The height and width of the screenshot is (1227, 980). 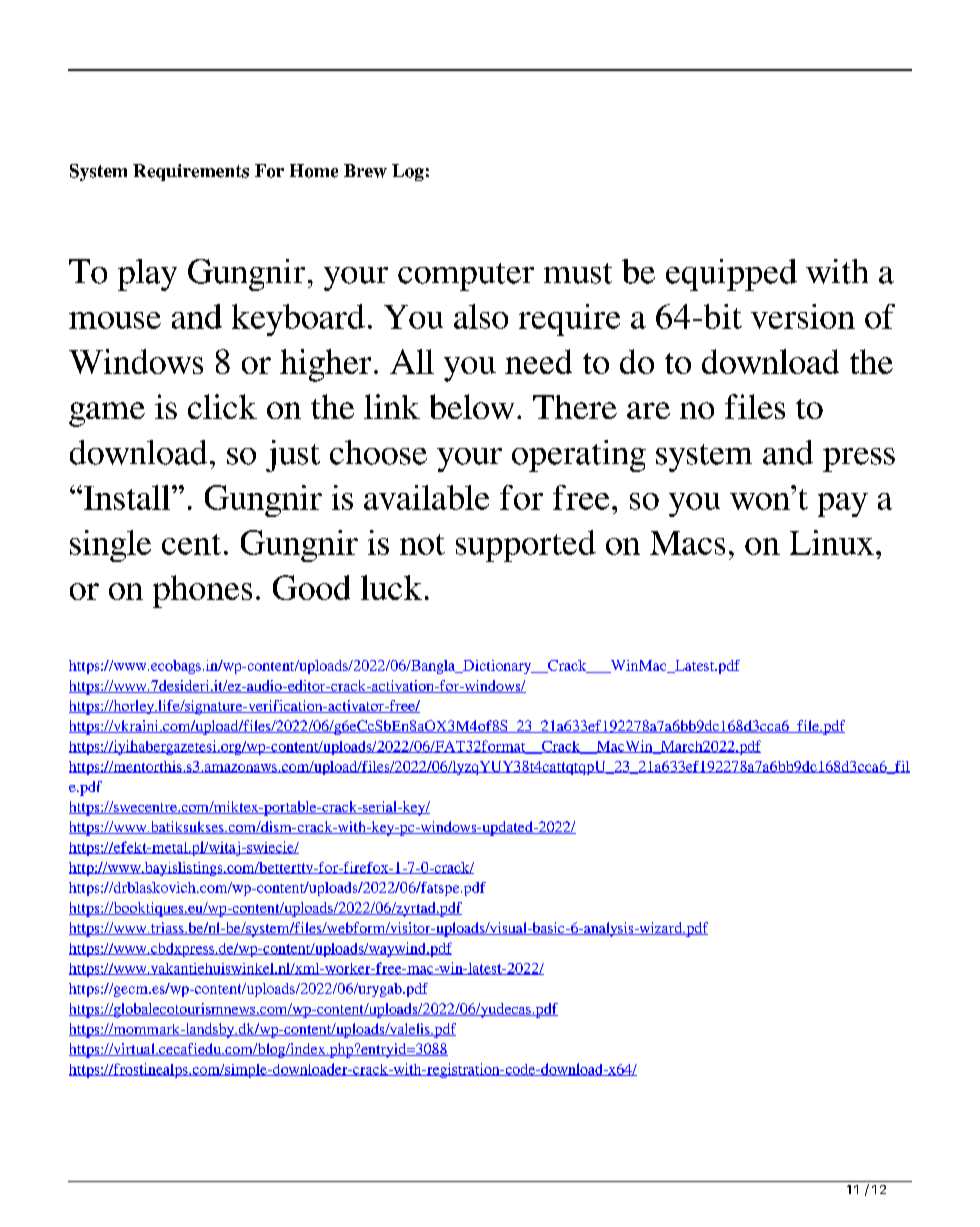 What do you see at coordinates (293, 456) in the screenshot?
I see `just` at bounding box center [293, 456].
